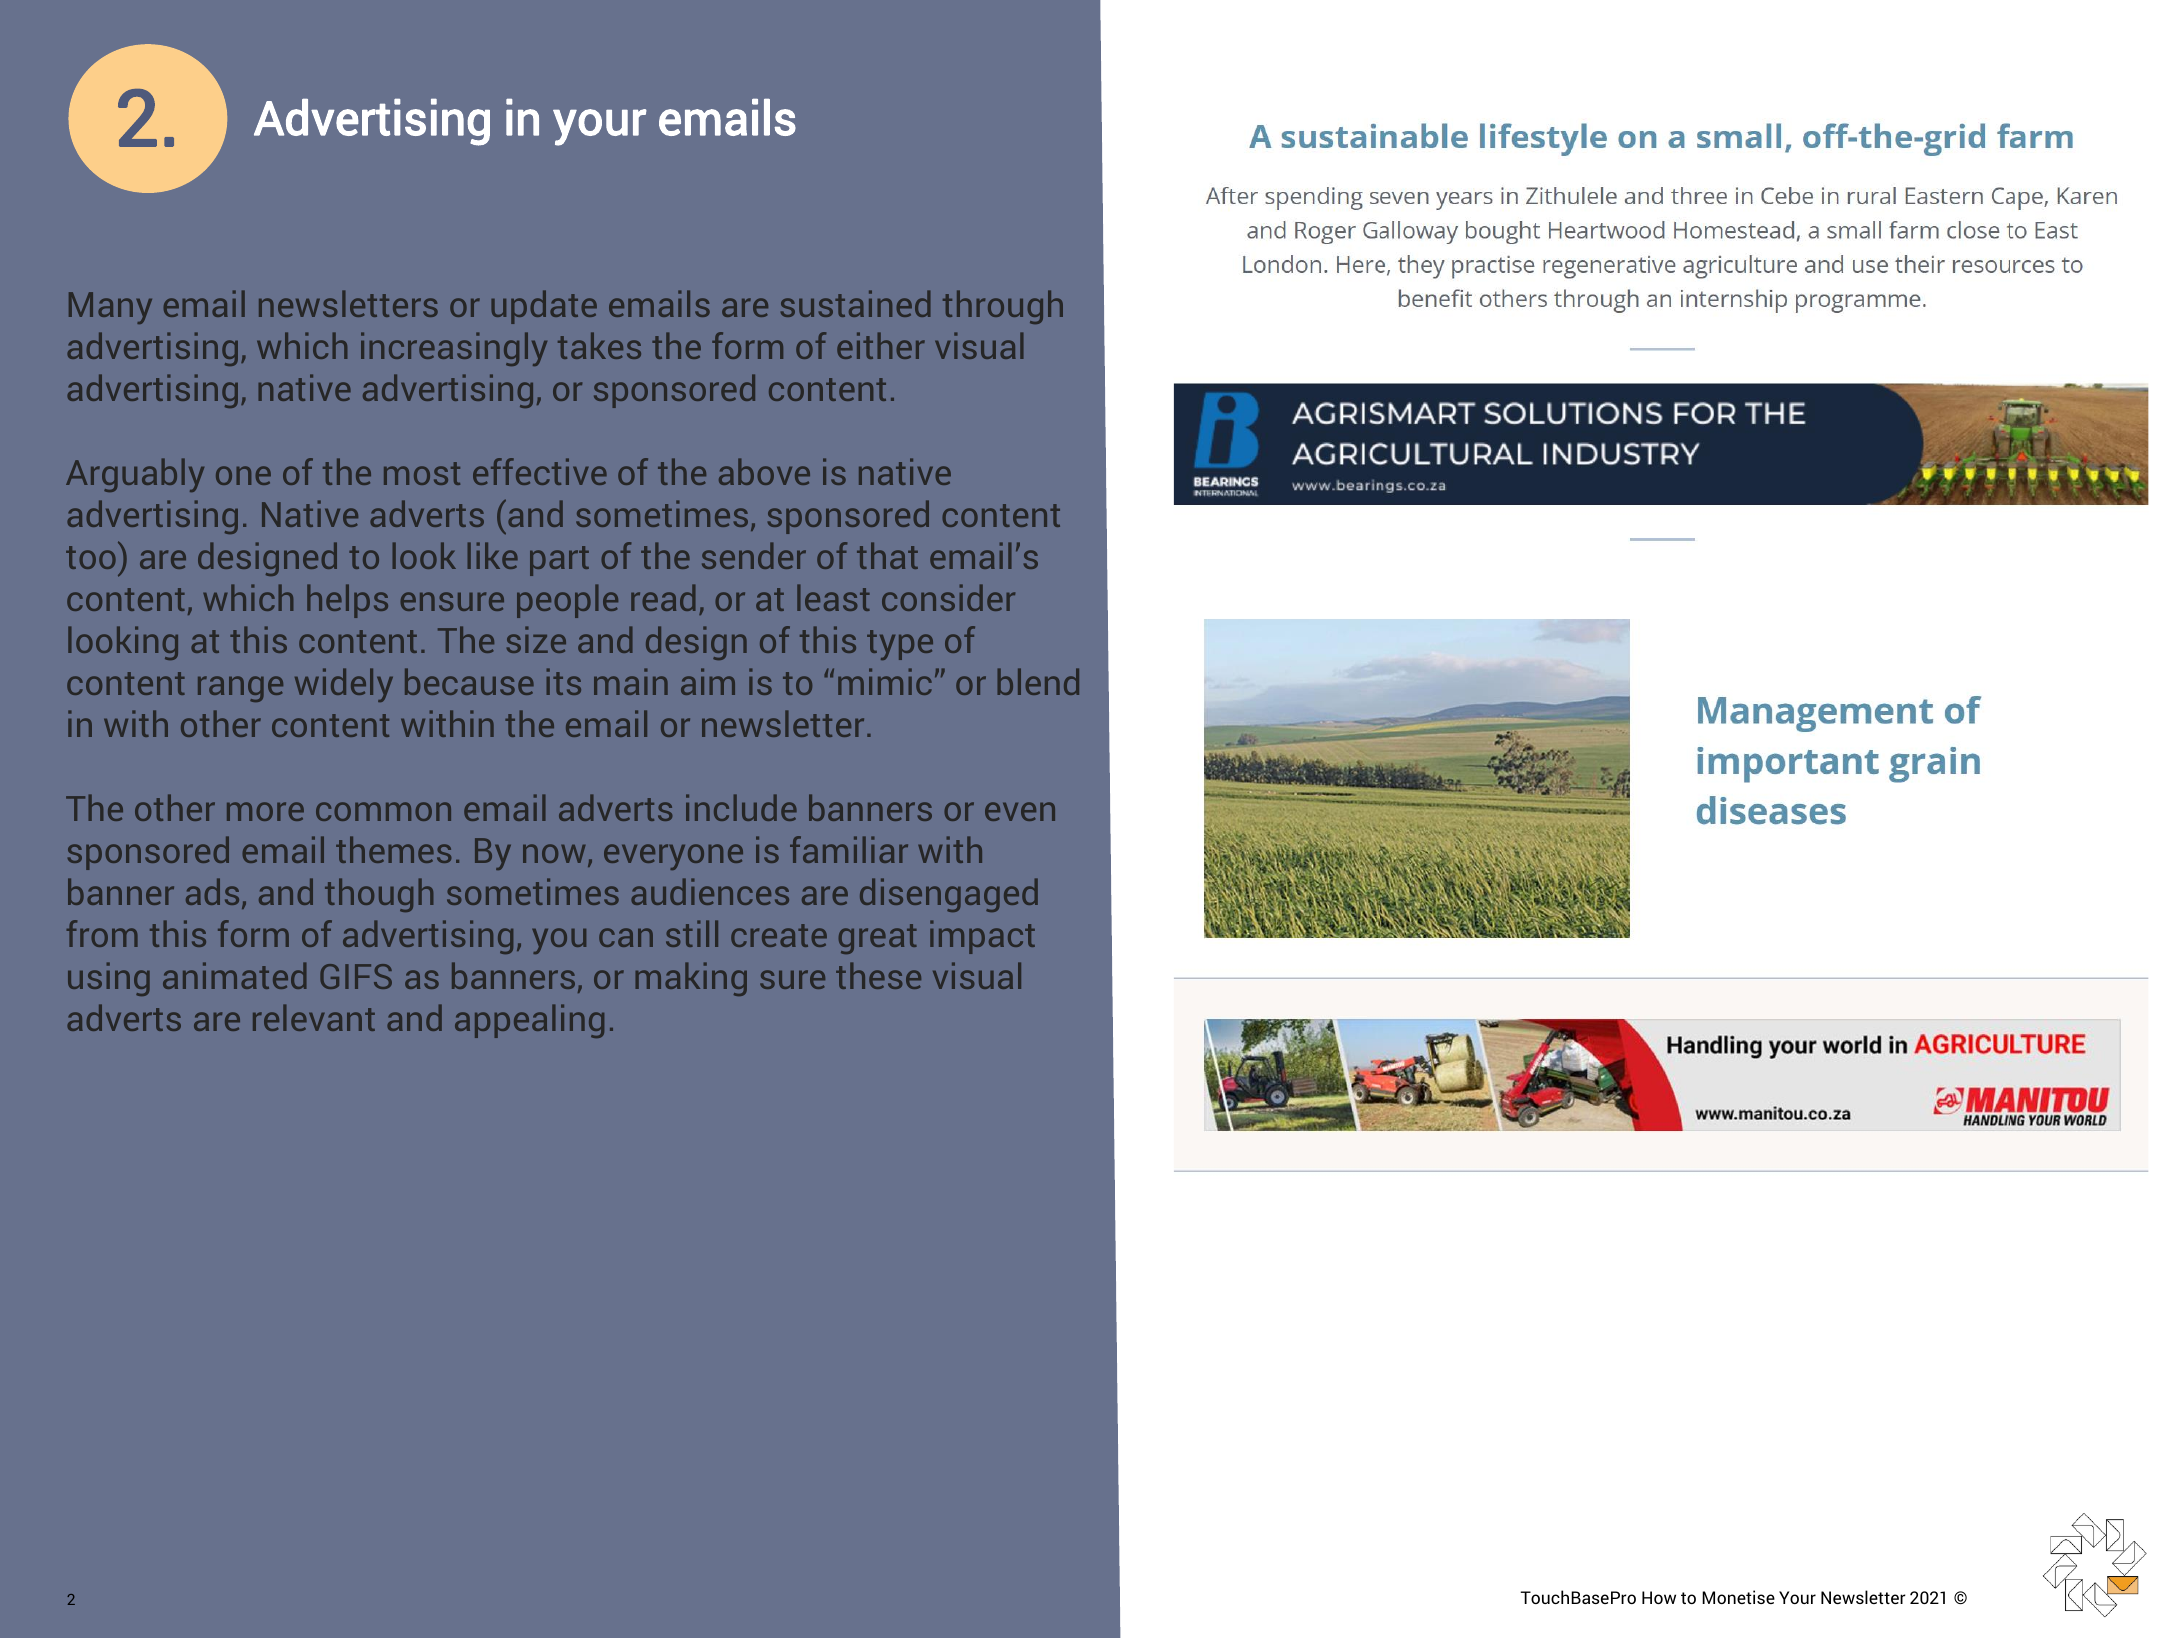  Describe the element at coordinates (454, 349) in the page. I see `increasingly` at that location.
